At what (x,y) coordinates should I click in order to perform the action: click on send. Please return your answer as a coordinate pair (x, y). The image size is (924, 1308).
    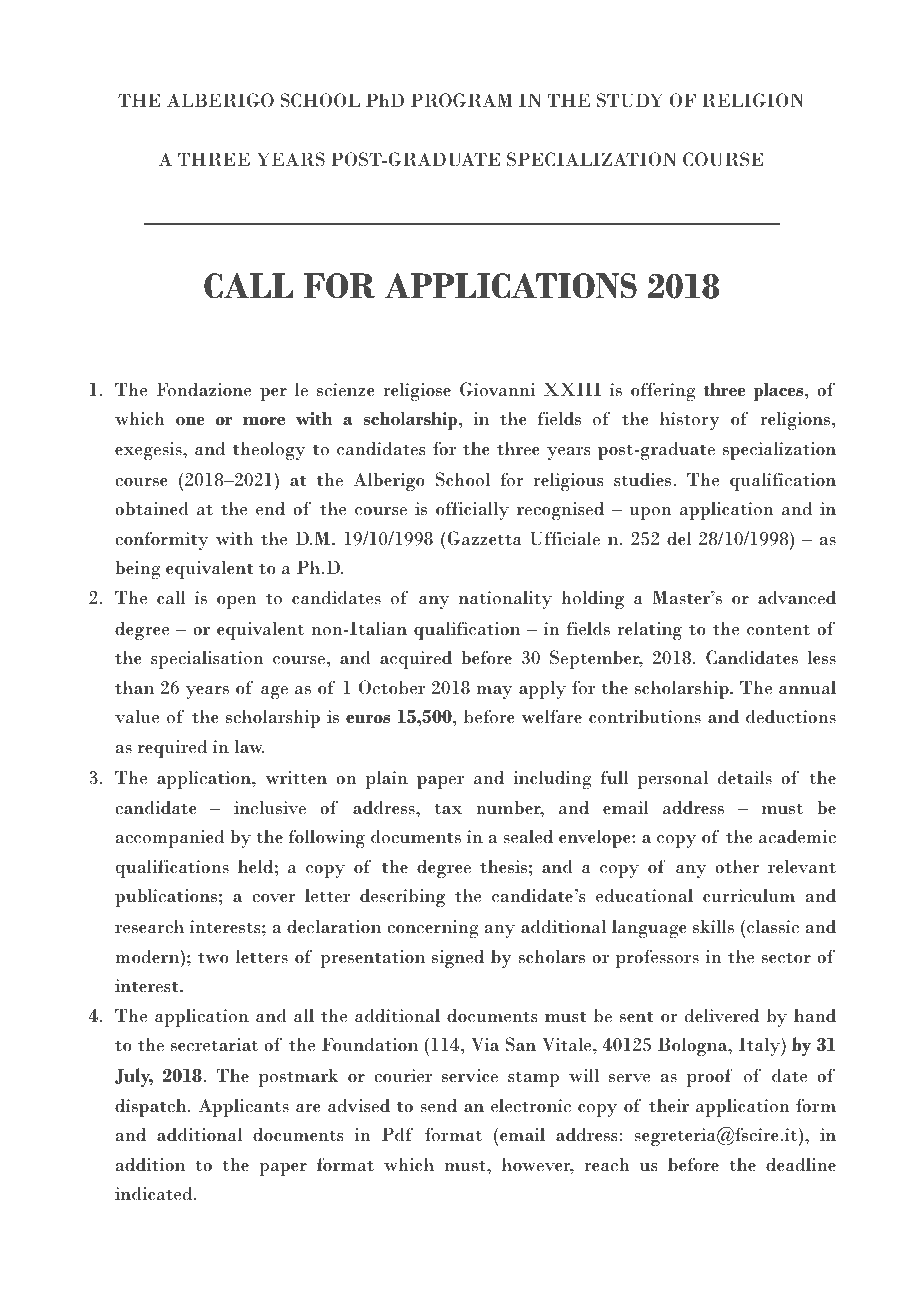
    Looking at the image, I should click on (438, 1105).
